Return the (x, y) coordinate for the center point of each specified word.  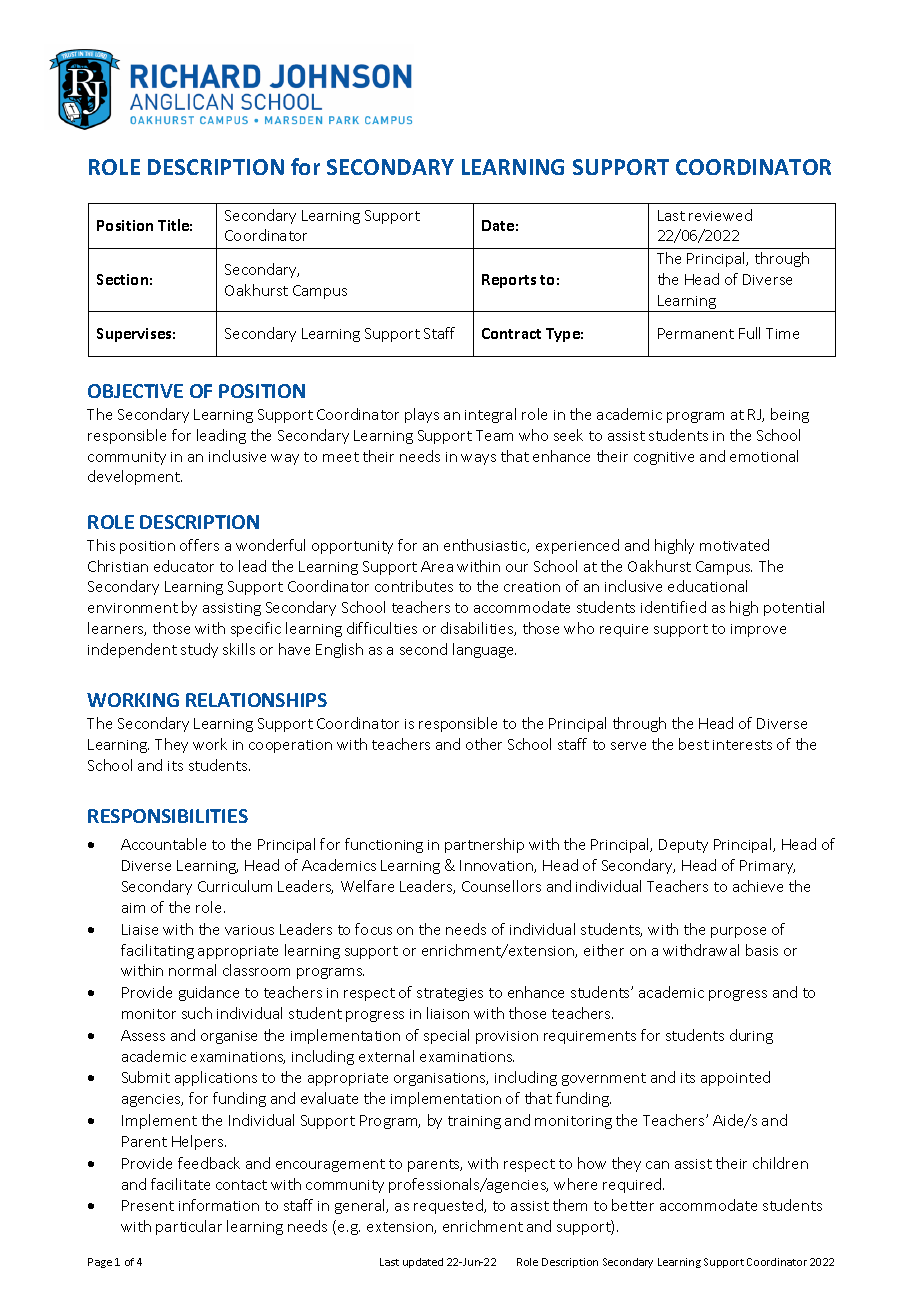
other (484, 744)
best (694, 744)
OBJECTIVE (135, 391)
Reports (509, 281)
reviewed (720, 215)
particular (189, 1227)
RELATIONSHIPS (256, 700)
